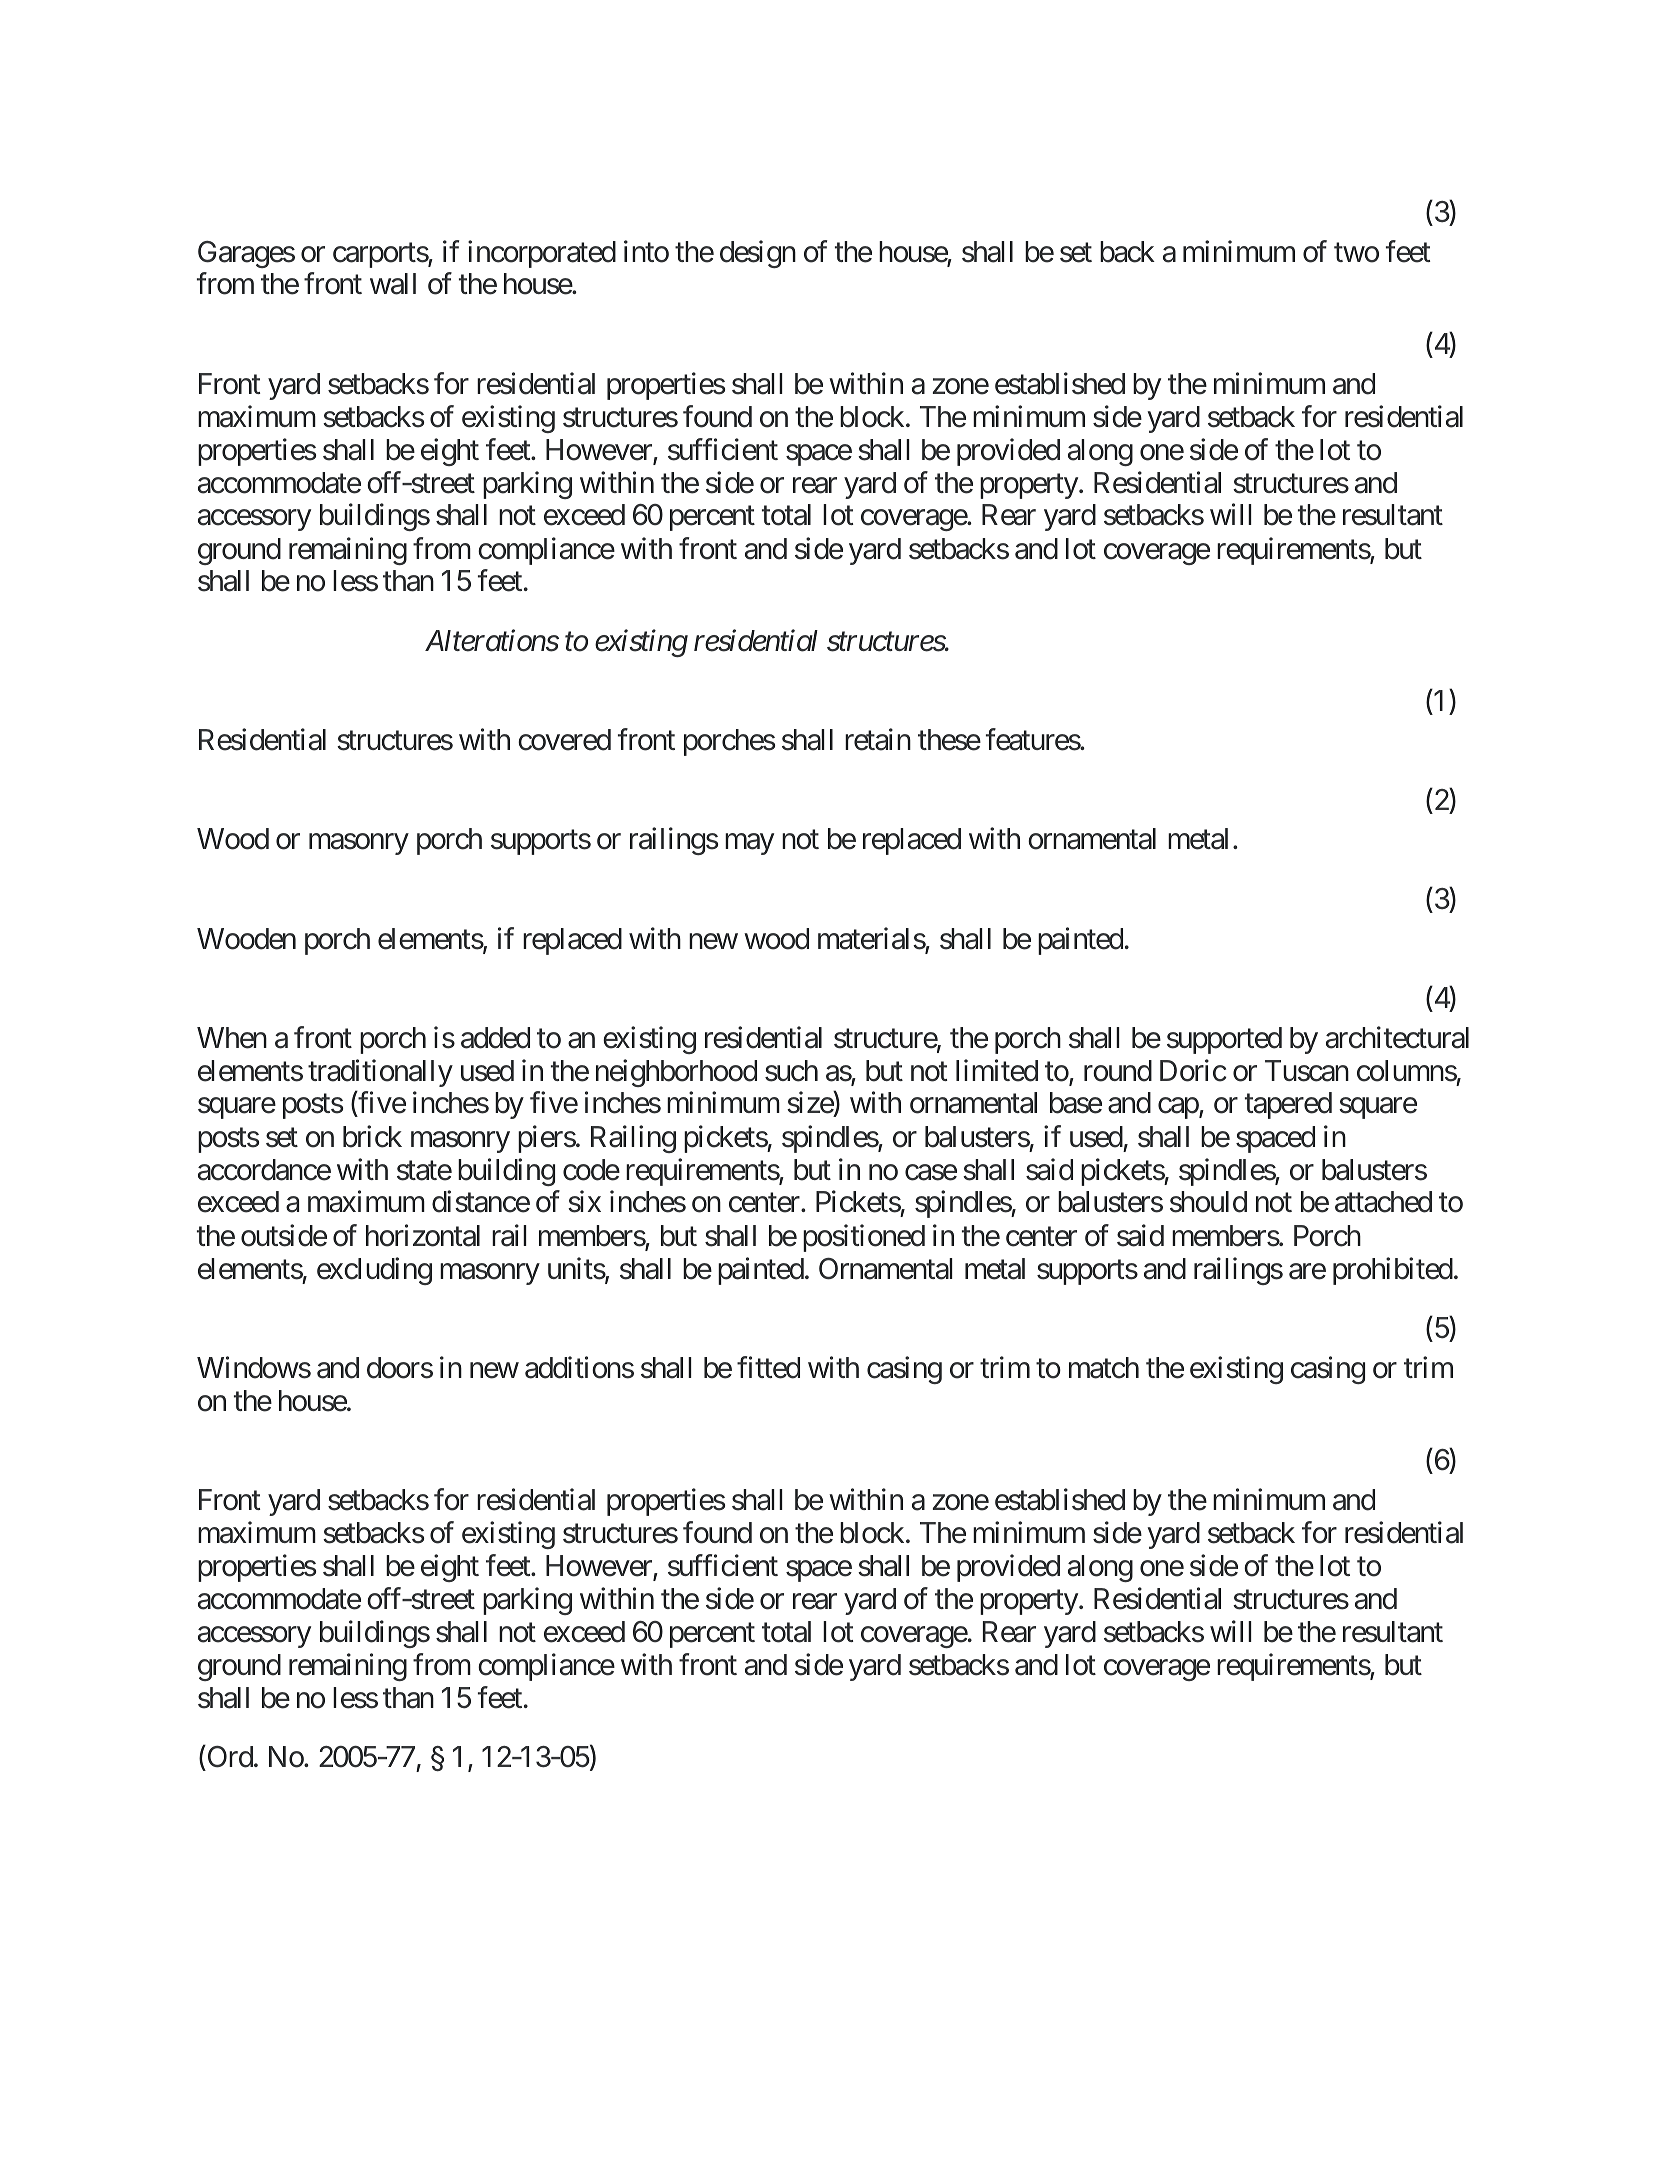 The height and width of the screenshot is (2163, 1671). Describe the element at coordinates (878, 740) in the screenshot. I see `retain` at that location.
